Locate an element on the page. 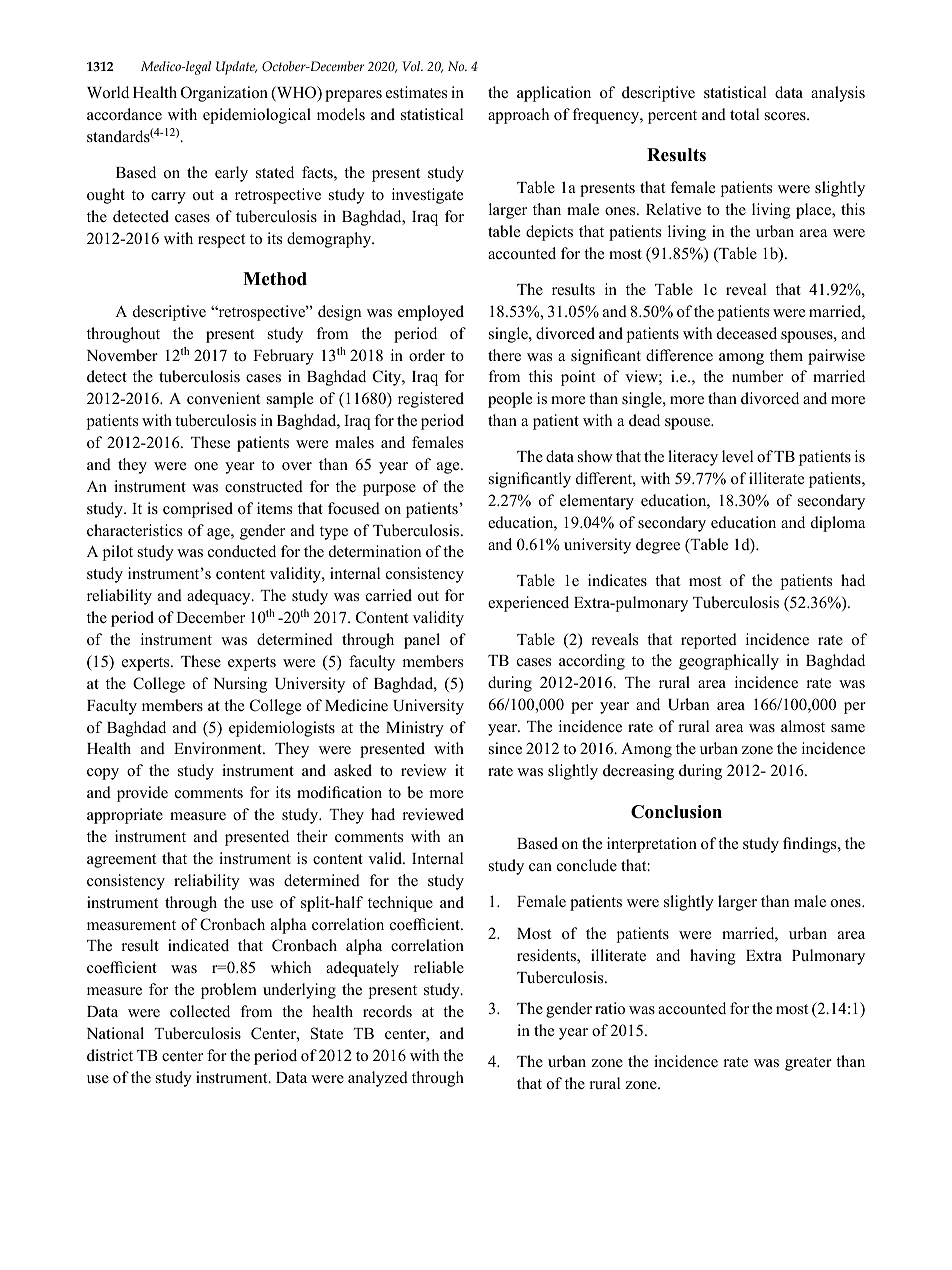 This page has height=1270, width=952. collected is located at coordinates (200, 1011).
